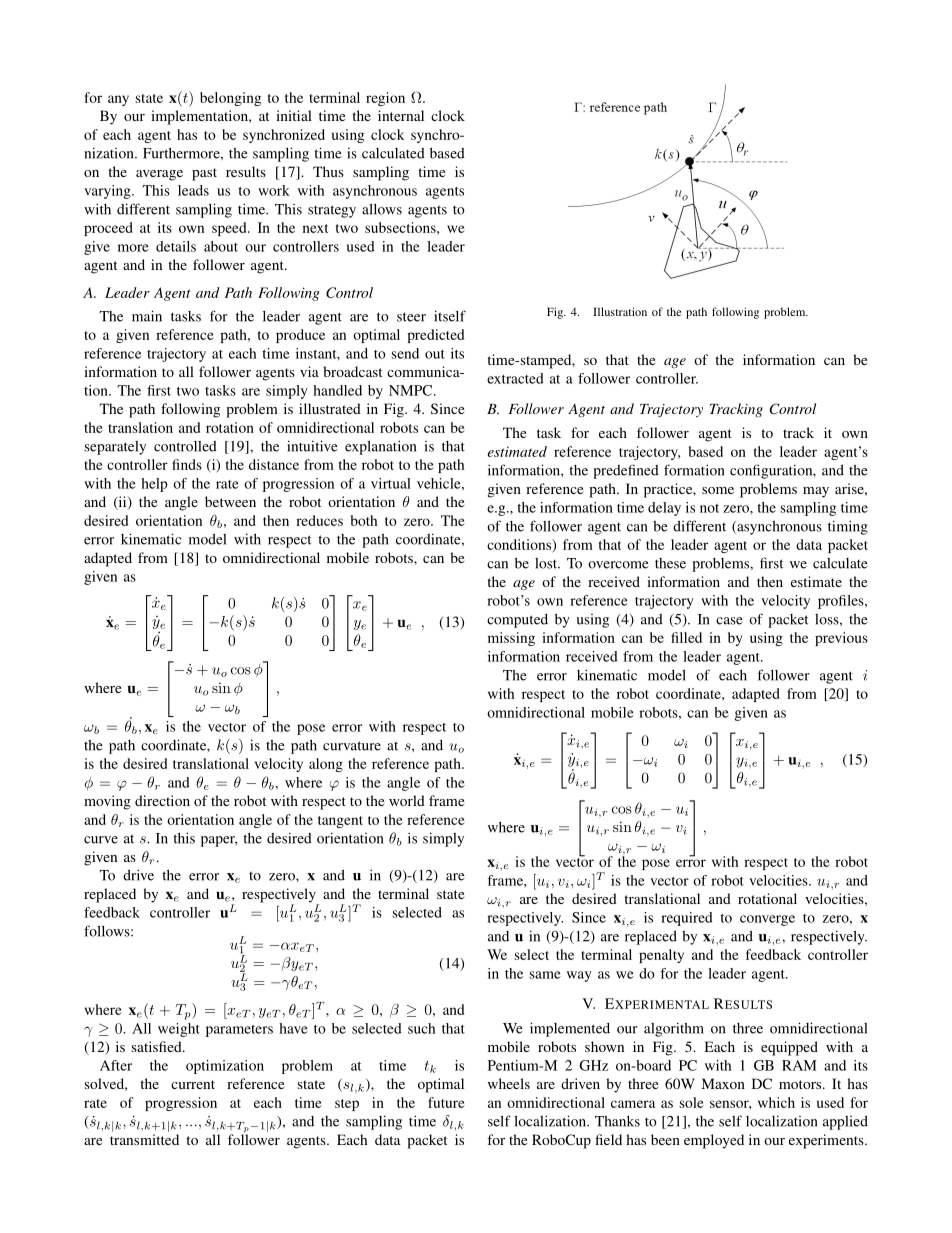 The image size is (952, 1233). Describe the element at coordinates (547, 563) in the screenshot. I see `lost` at that location.
